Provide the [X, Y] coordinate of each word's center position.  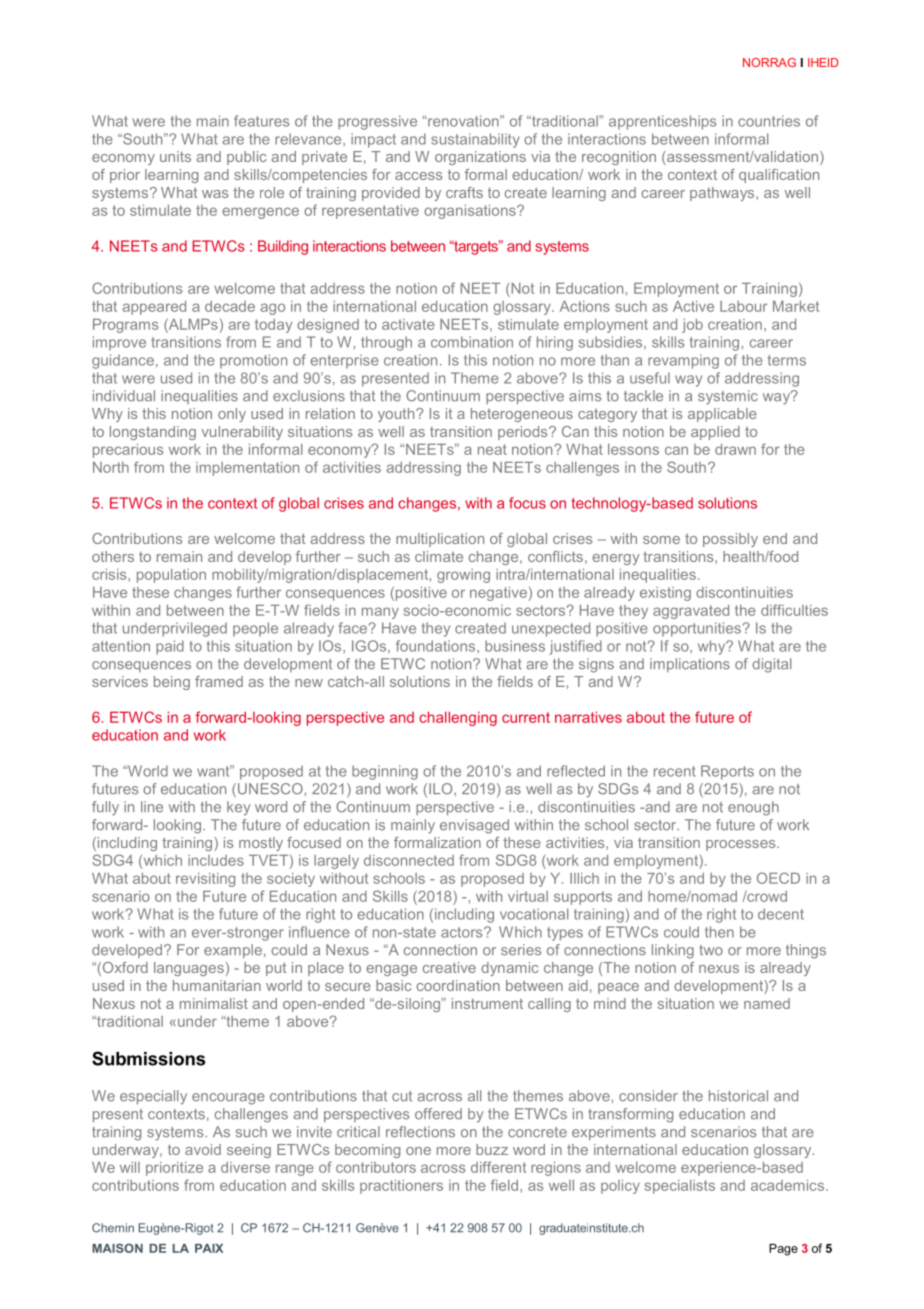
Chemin [113, 1228]
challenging [458, 718]
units [175, 156]
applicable [722, 415]
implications [690, 665]
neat [492, 449]
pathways [723, 194]
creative [449, 967]
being [172, 683]
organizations [480, 158]
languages [189, 969]
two [711, 950]
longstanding [153, 433]
